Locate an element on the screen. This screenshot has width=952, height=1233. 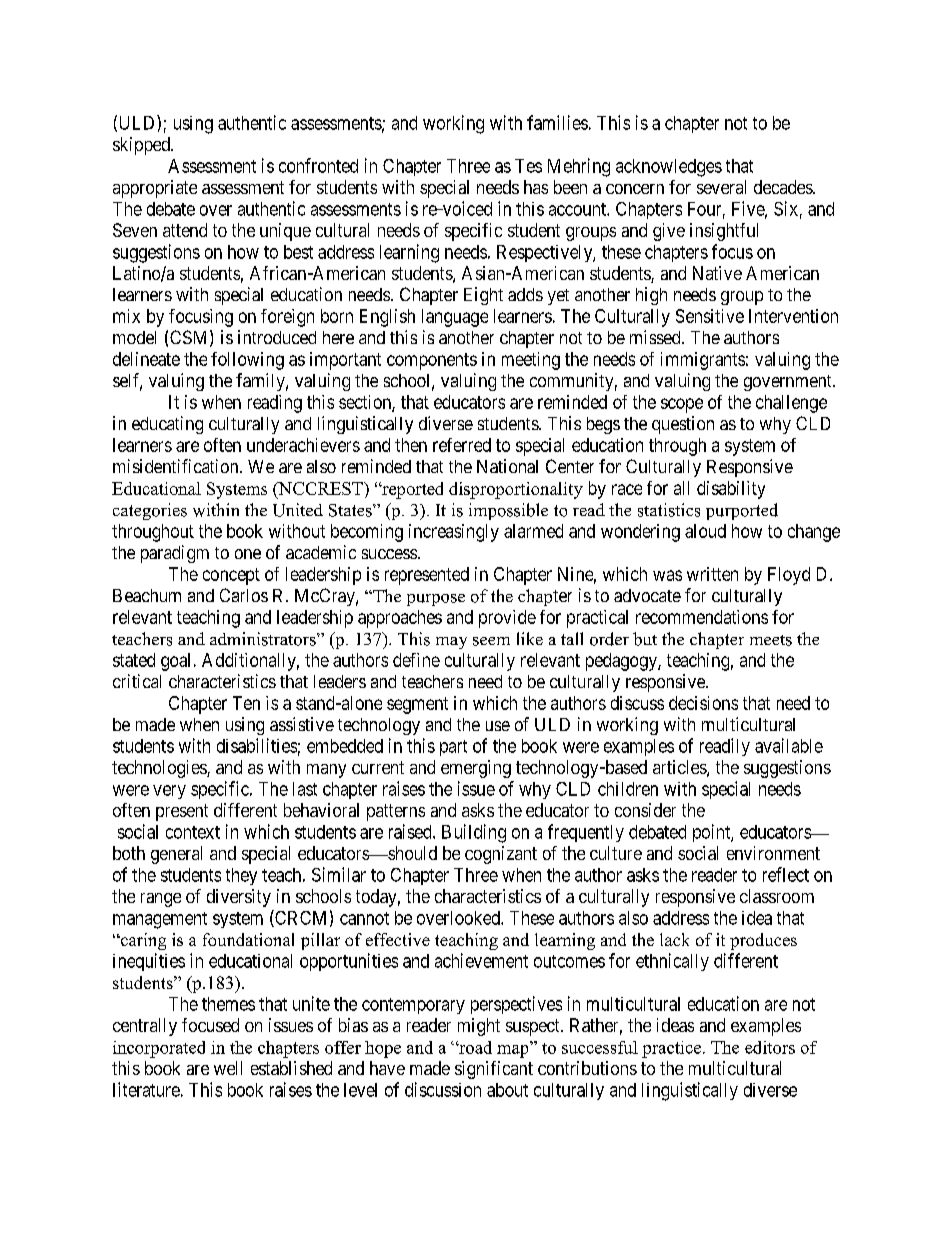
referred is located at coordinates (462, 445).
